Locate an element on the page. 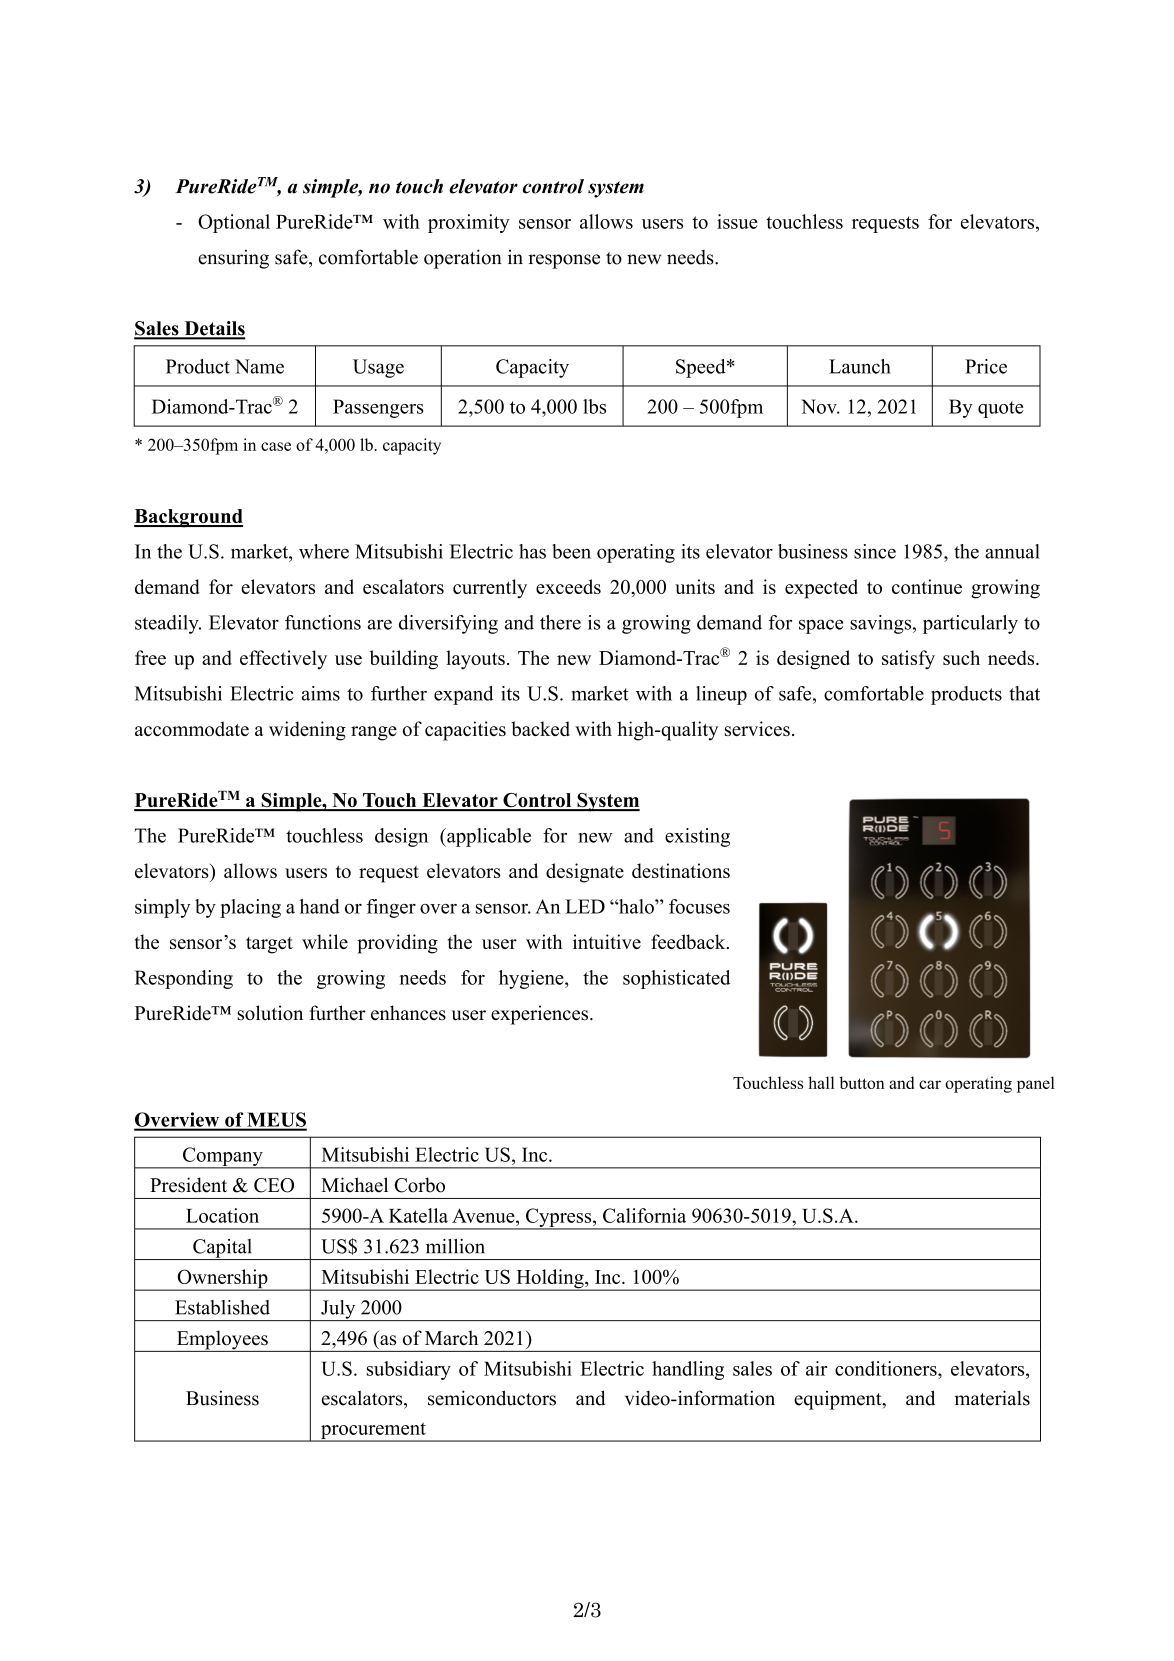  Employees is located at coordinates (222, 1341).
